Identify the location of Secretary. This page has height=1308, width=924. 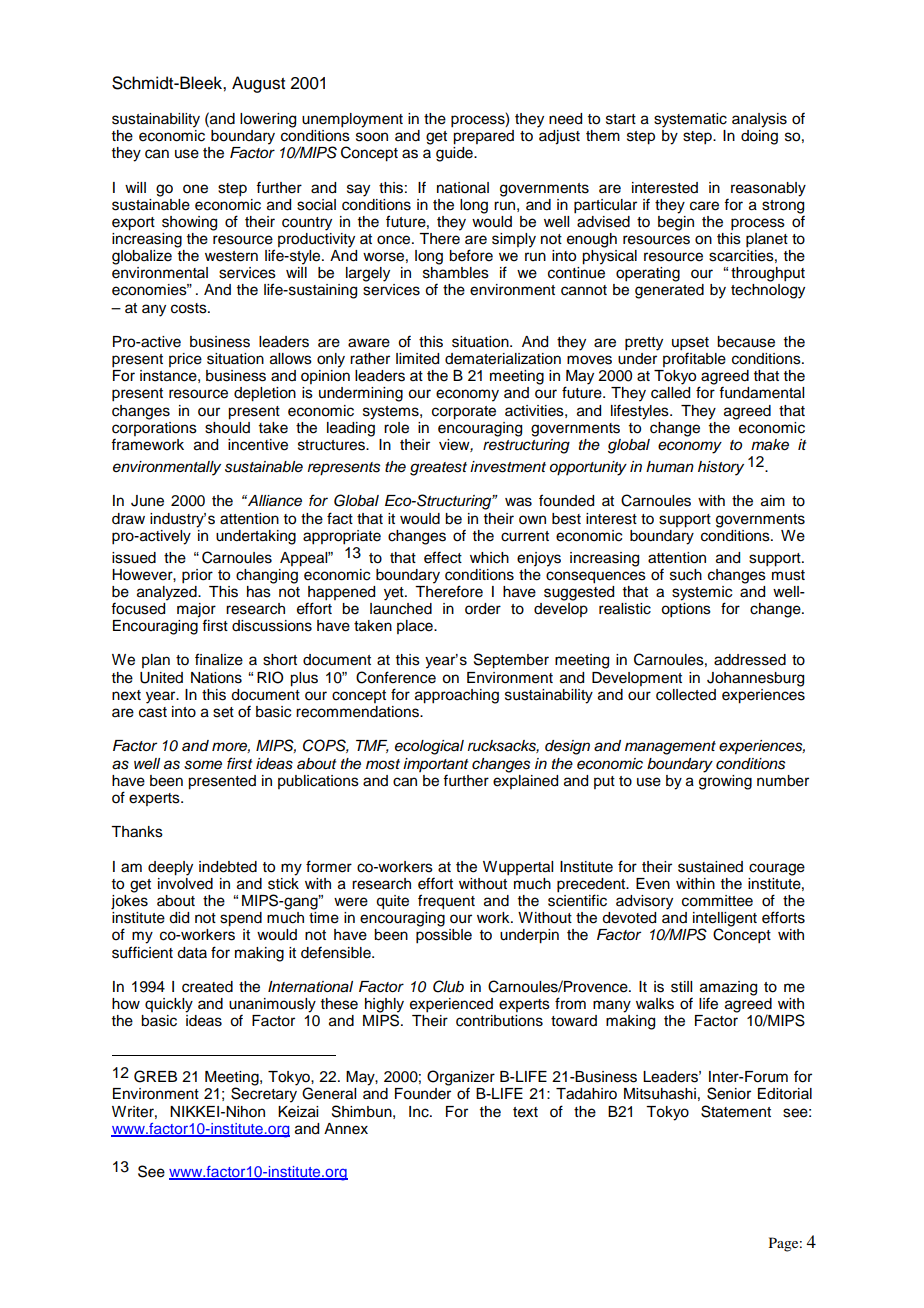
(264, 1095).
